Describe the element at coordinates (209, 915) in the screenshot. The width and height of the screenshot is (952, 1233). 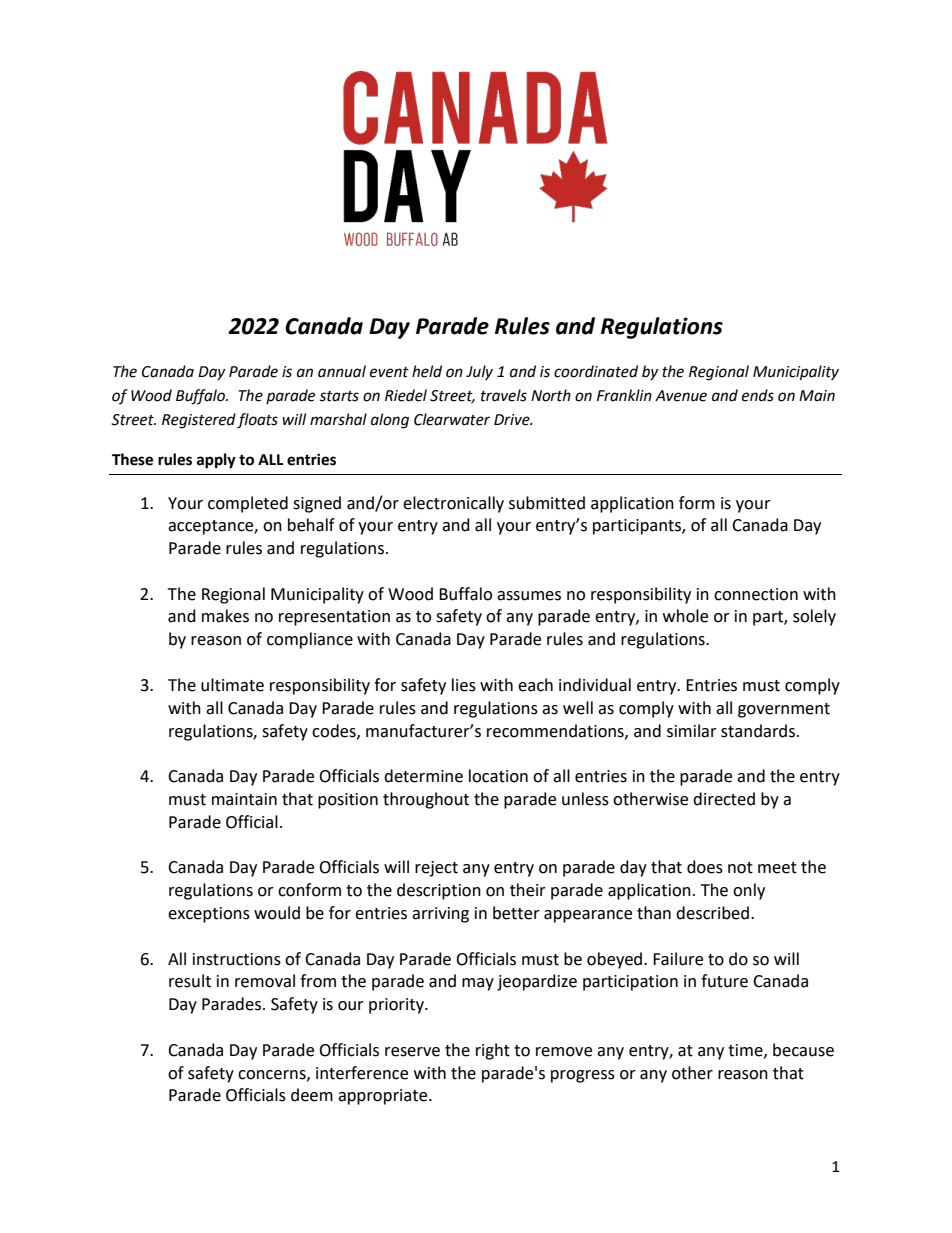
I see `exceptions` at that location.
